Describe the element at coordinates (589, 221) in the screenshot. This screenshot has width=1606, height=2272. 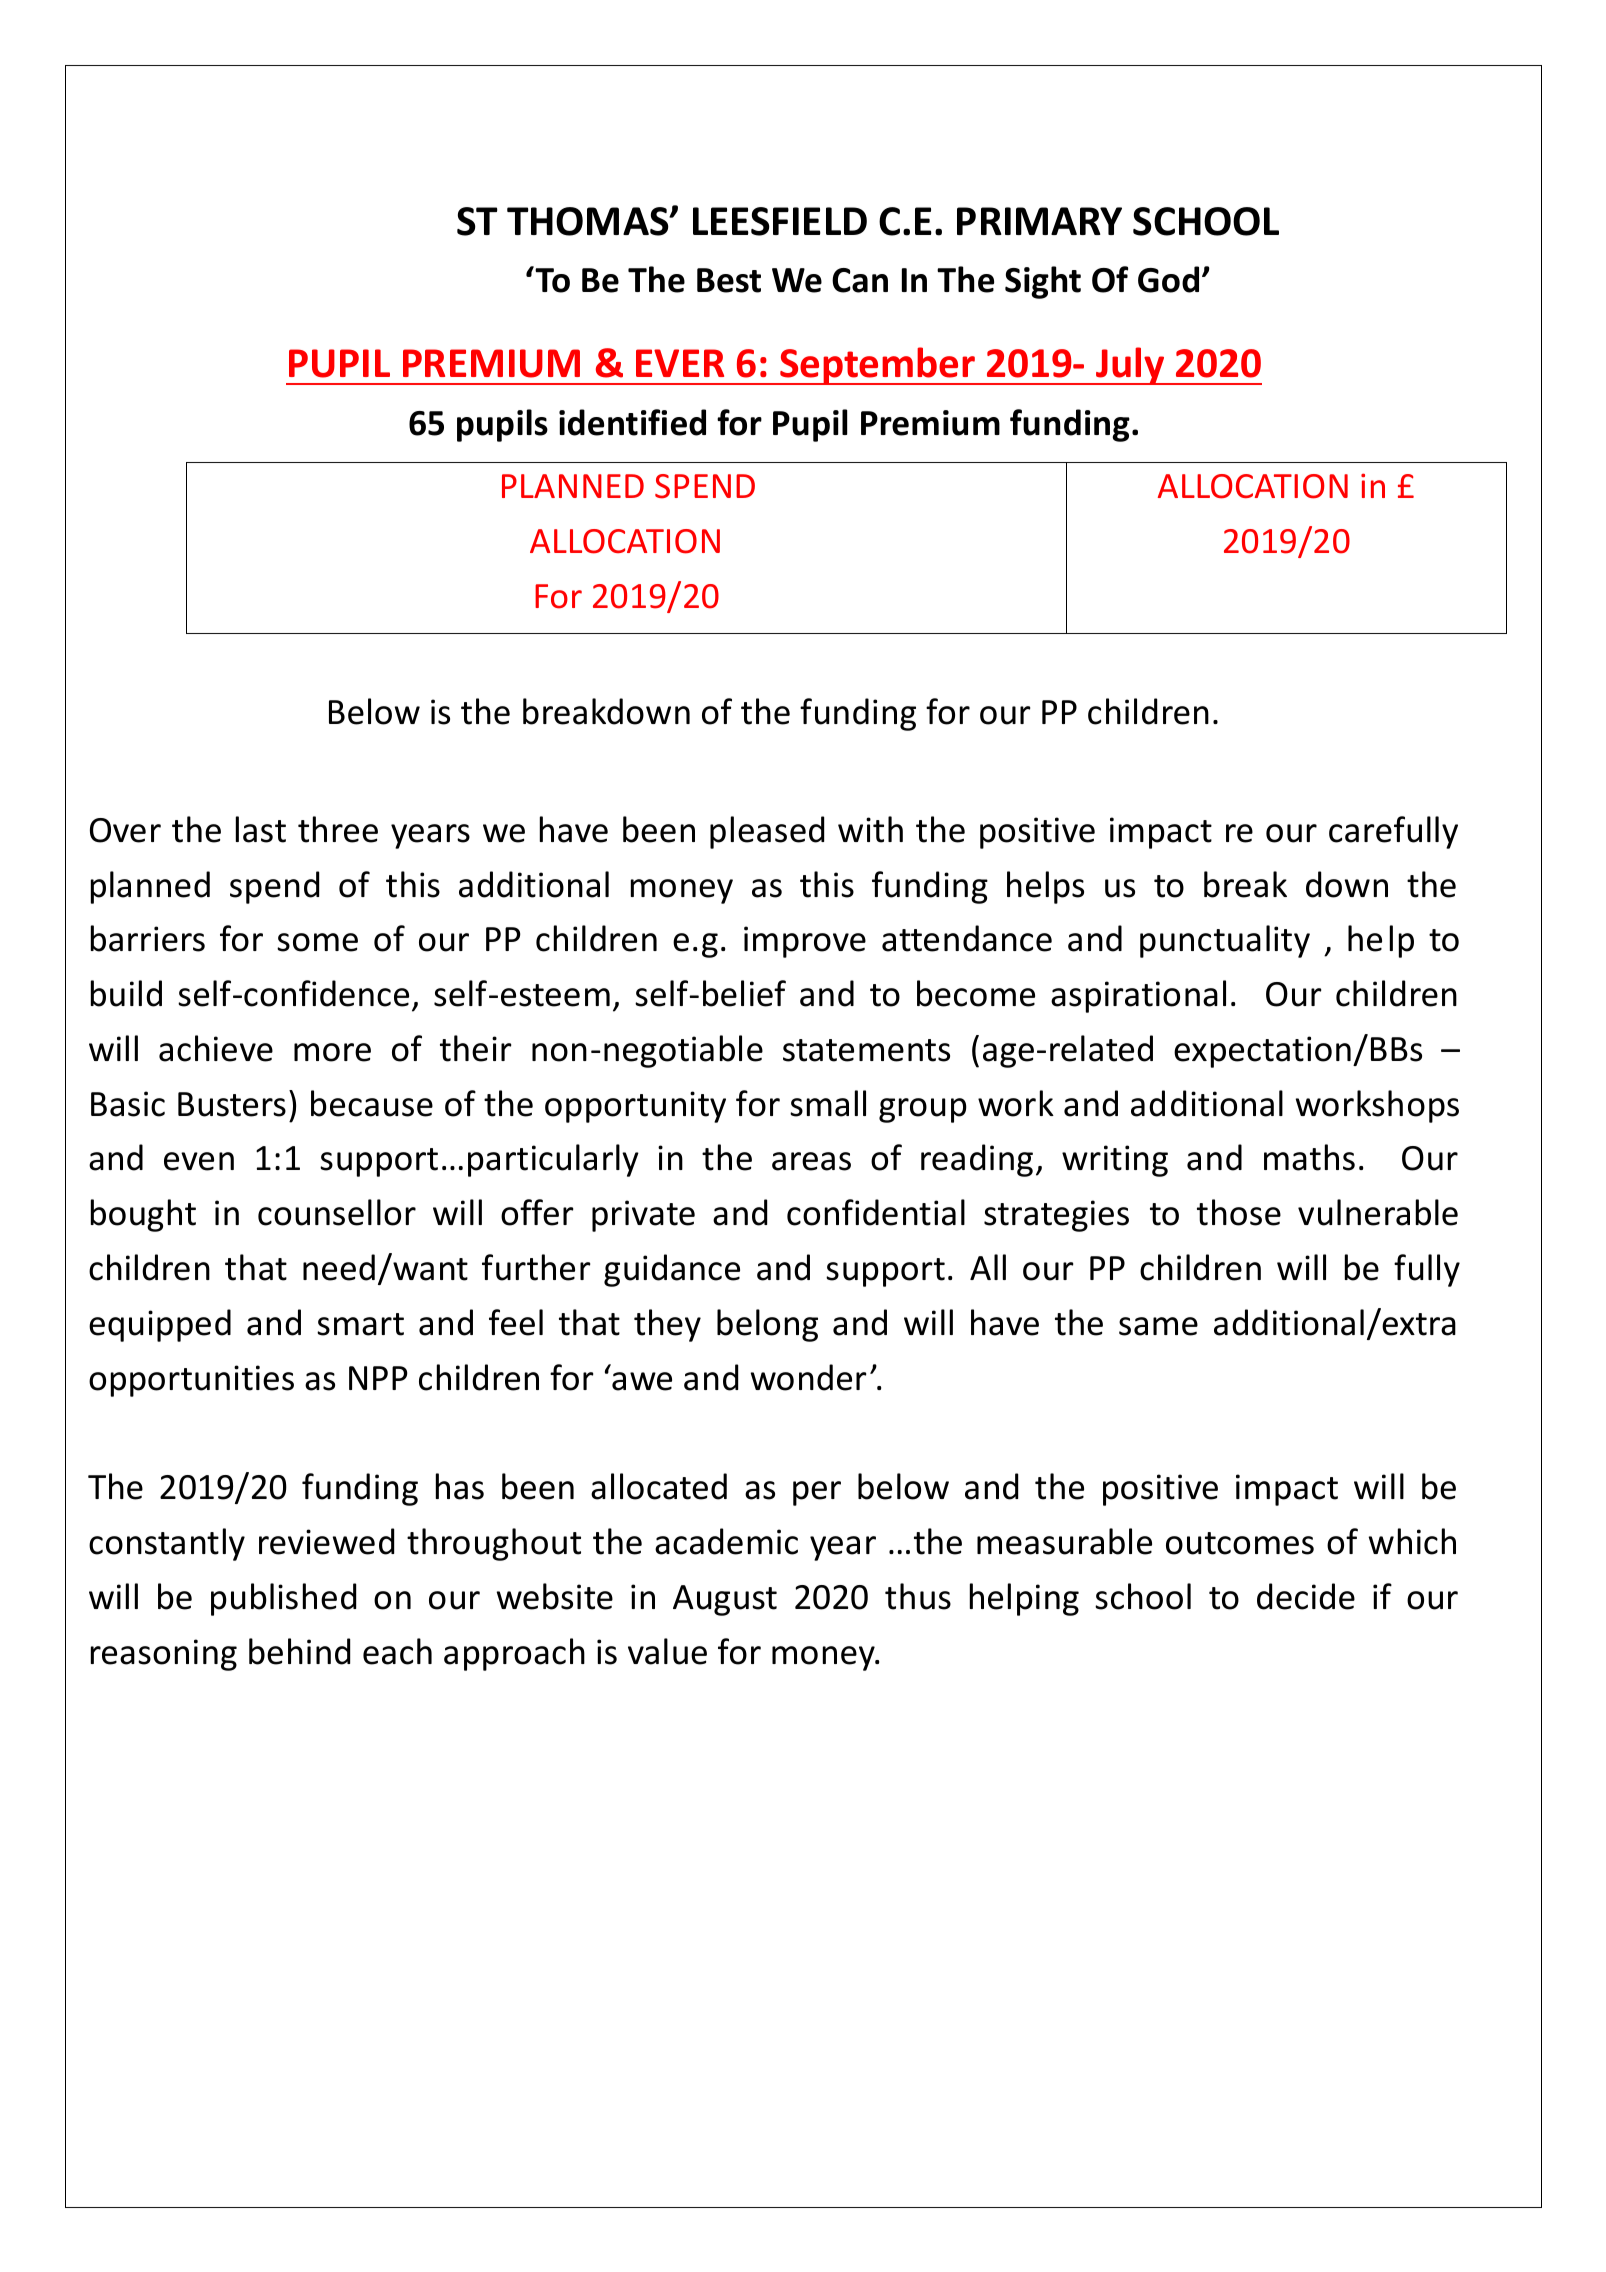
I see `THOMAS` at that location.
